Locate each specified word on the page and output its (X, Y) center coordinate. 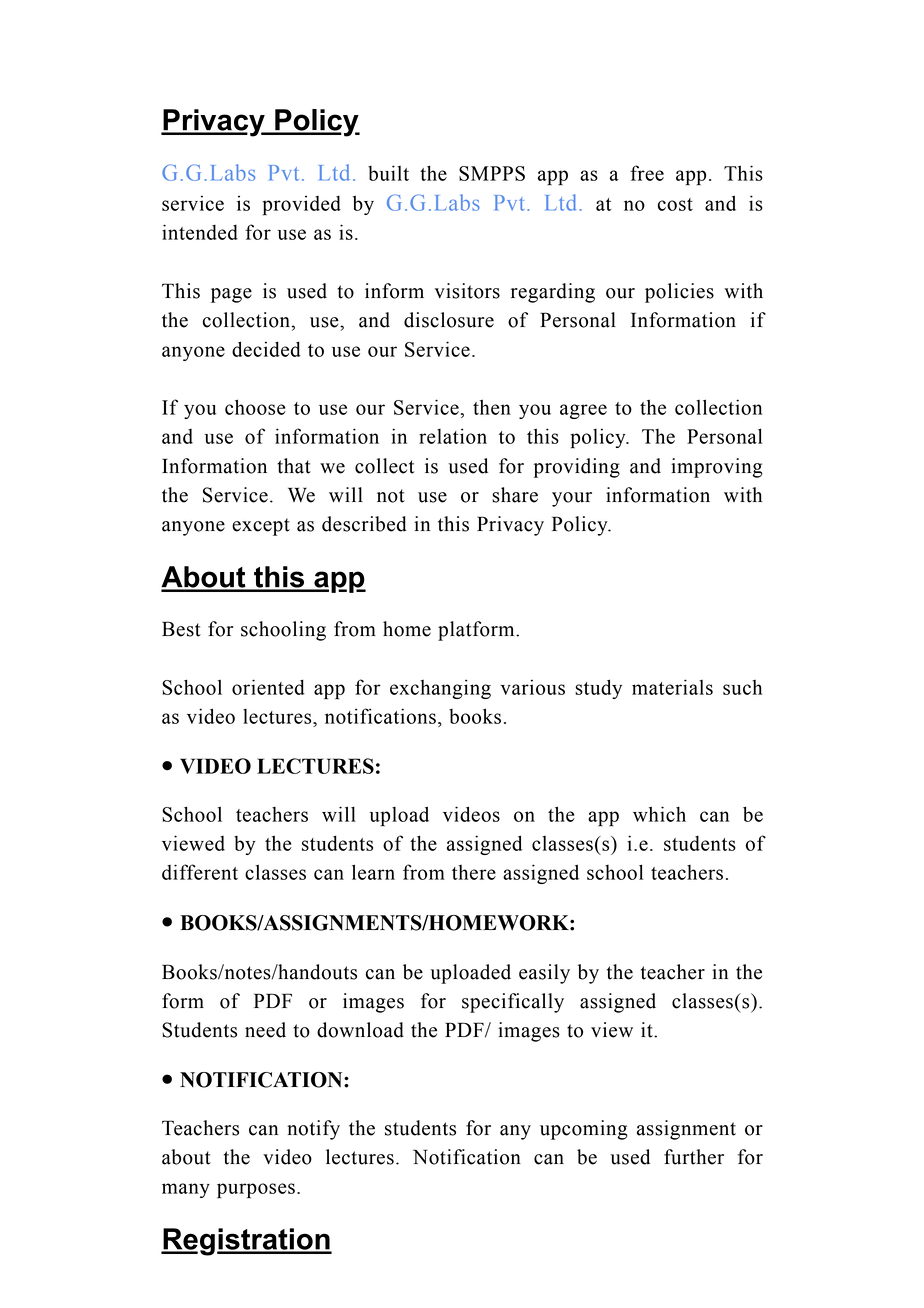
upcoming (584, 1130)
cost (675, 204)
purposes (256, 1191)
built (388, 173)
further (694, 1157)
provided (301, 206)
